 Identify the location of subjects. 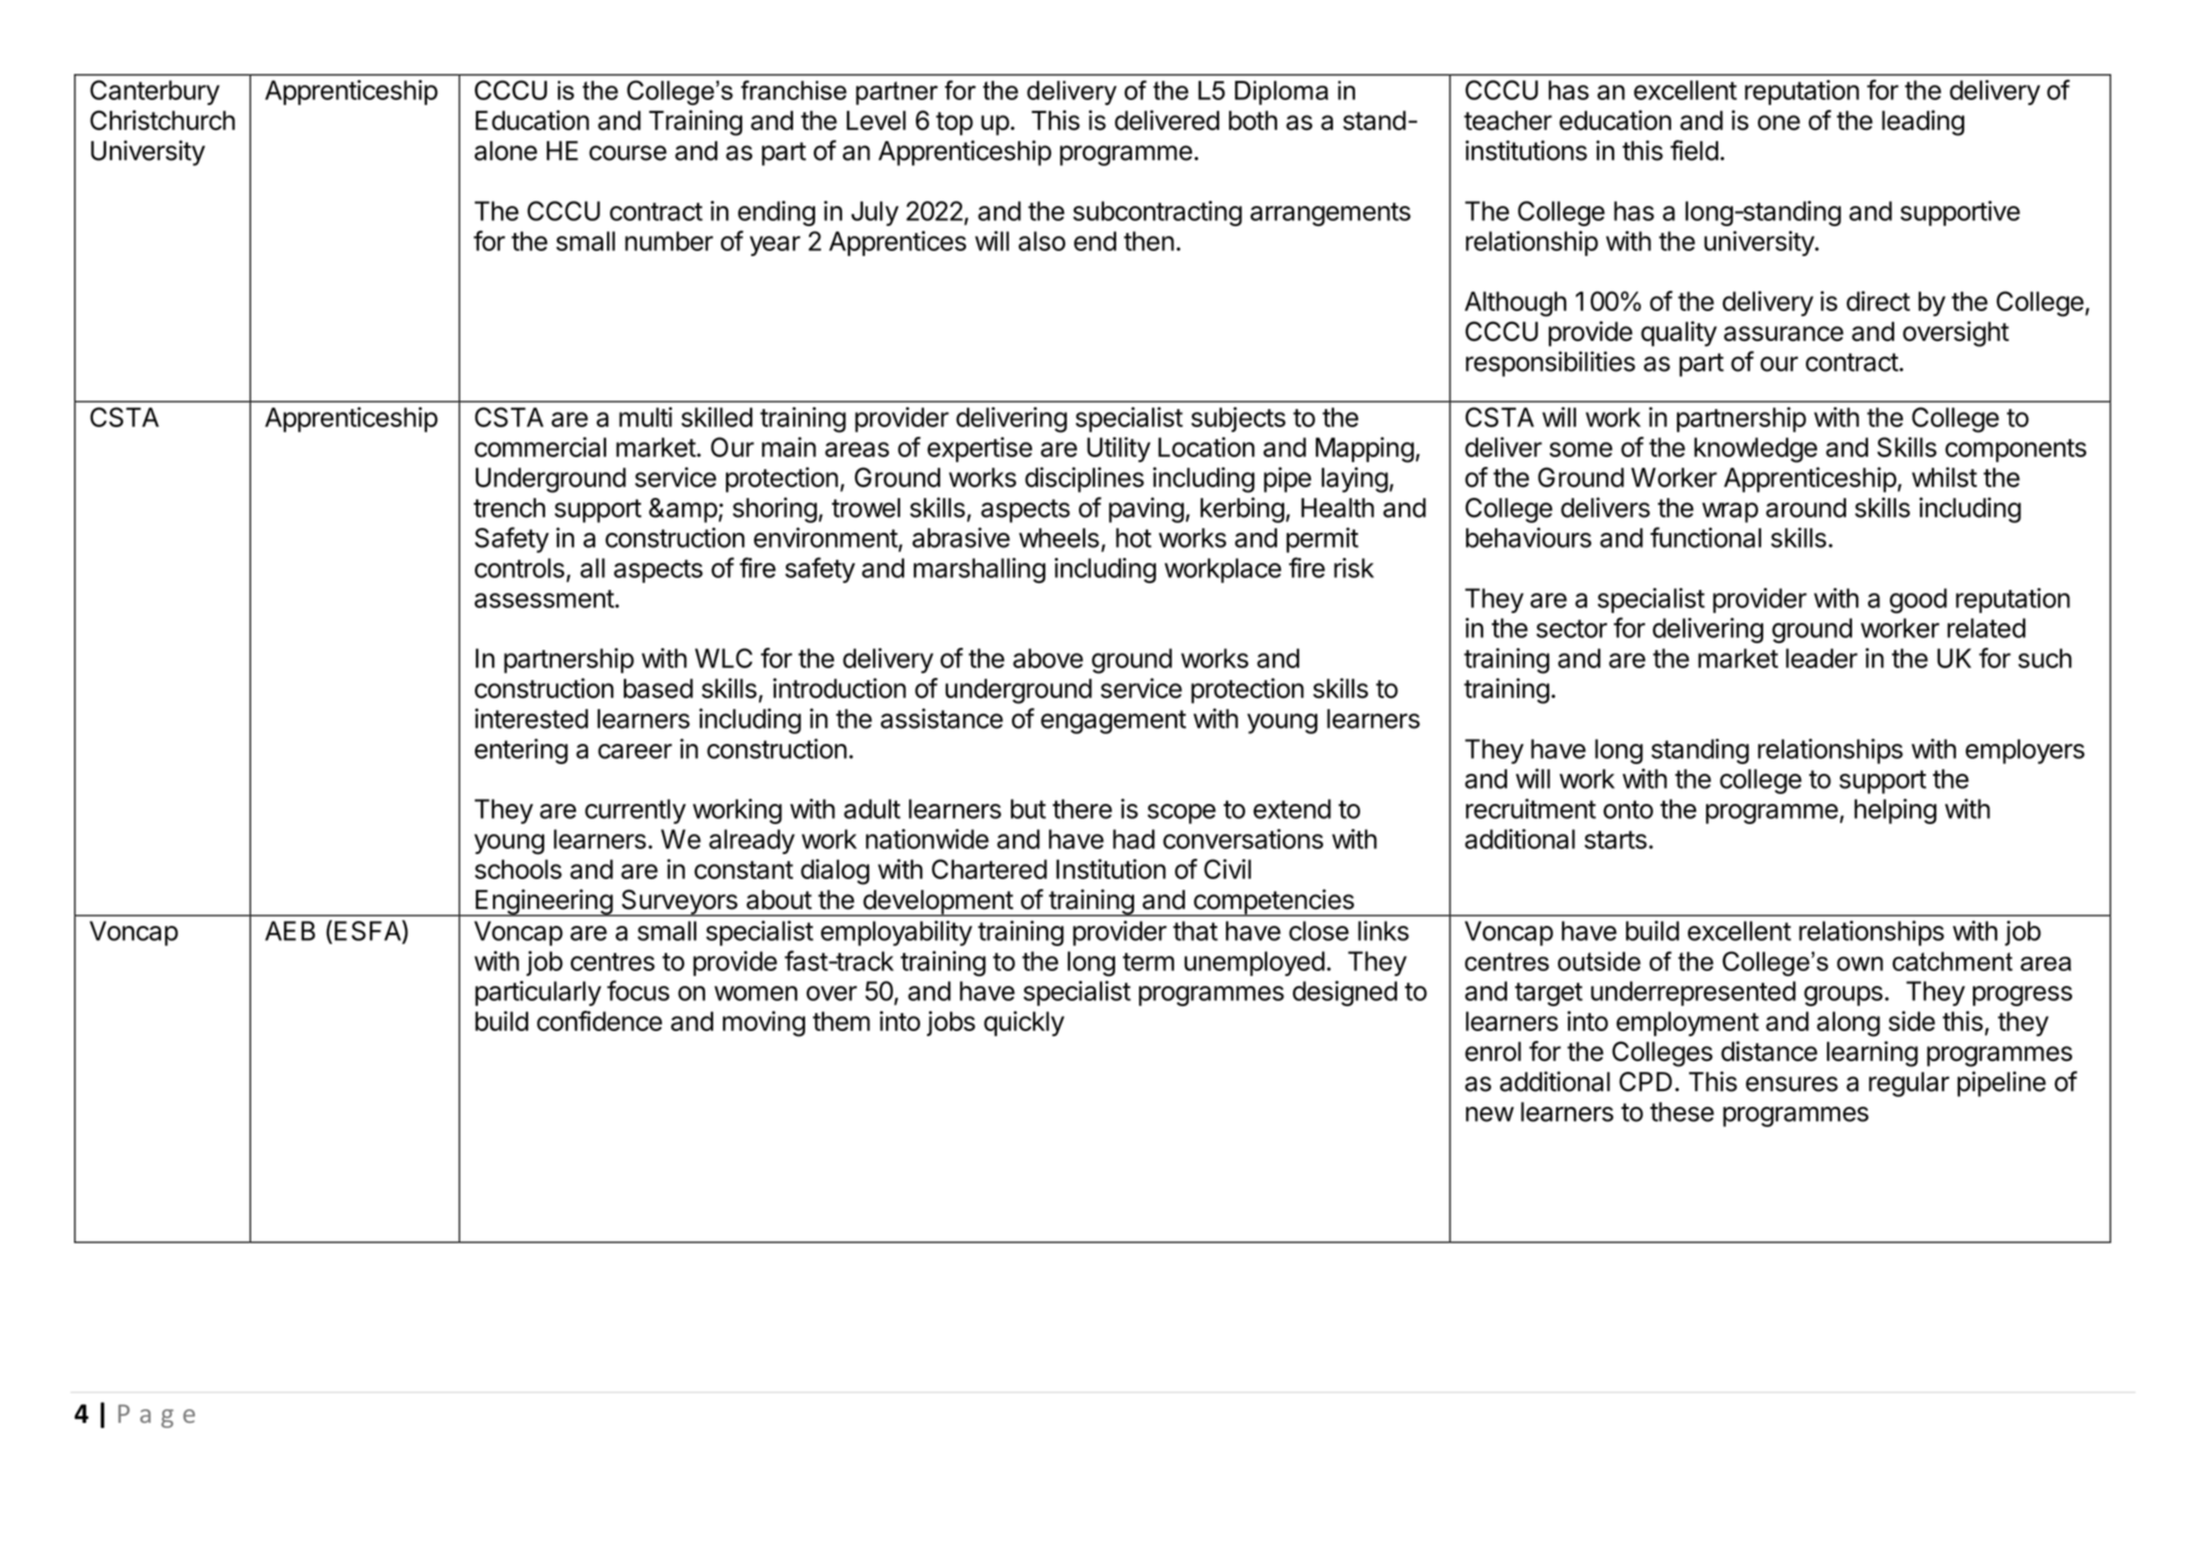
(1238, 419).
